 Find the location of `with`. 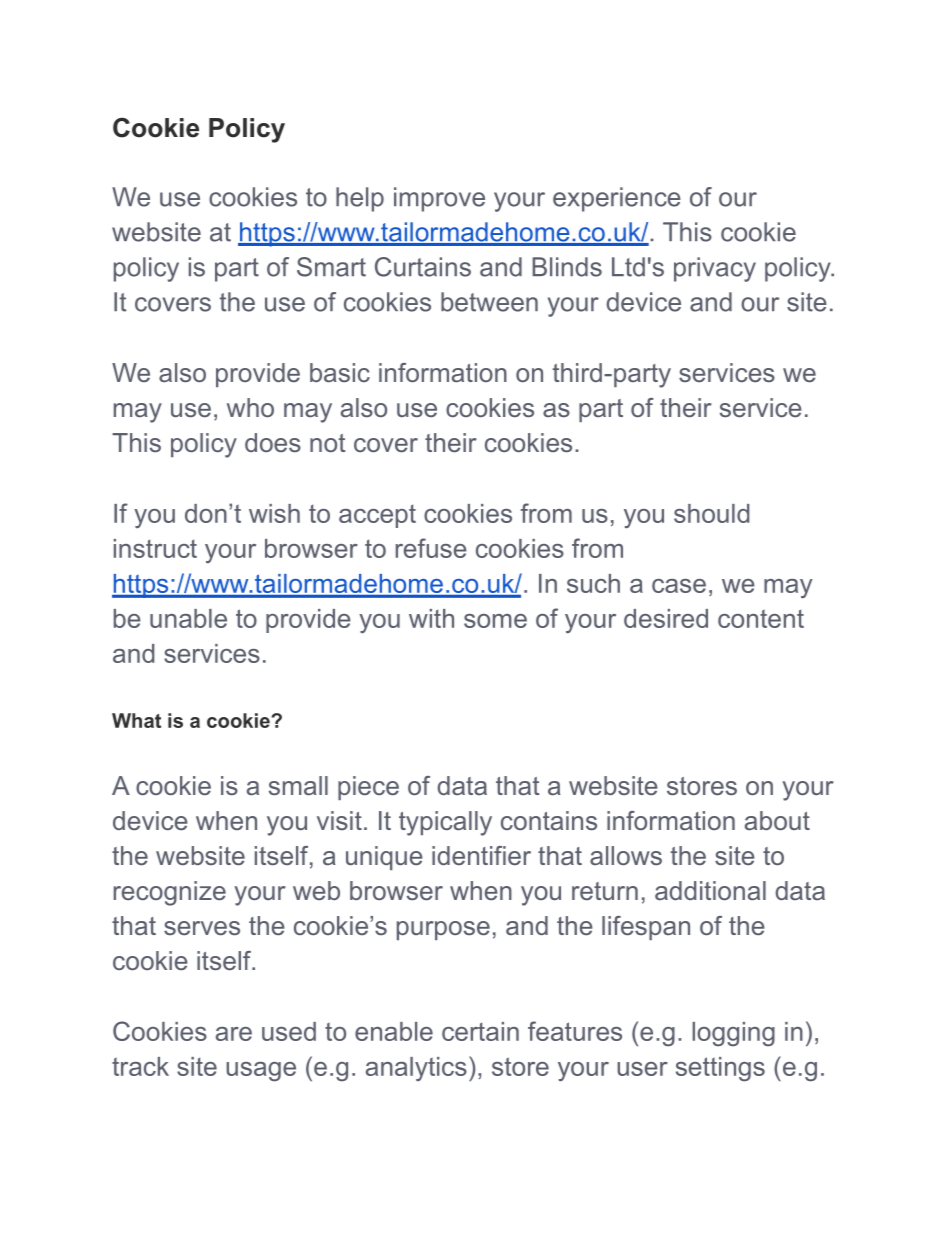

with is located at coordinates (431, 618).
